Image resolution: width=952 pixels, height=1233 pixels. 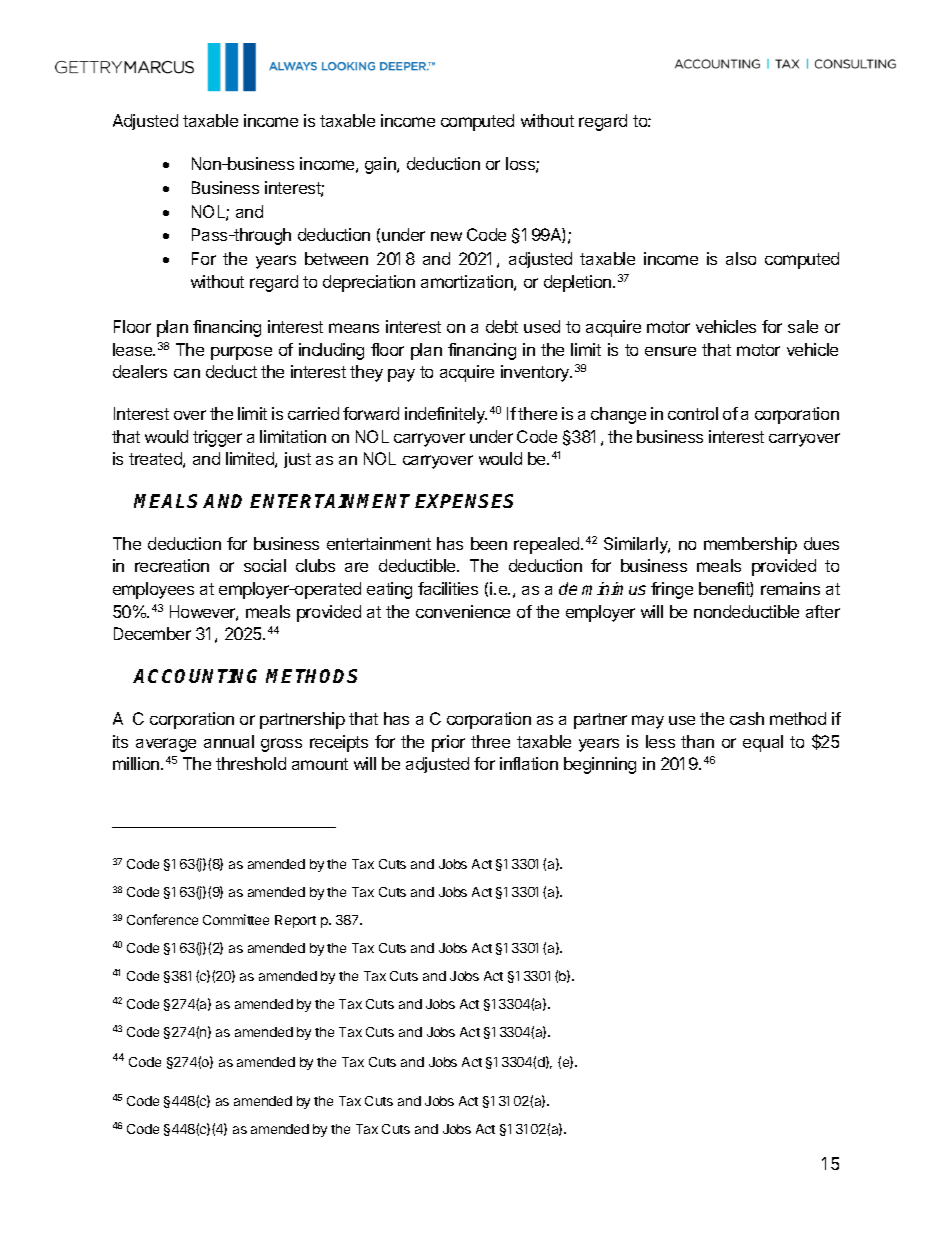 I want to click on can, so click(x=187, y=373).
